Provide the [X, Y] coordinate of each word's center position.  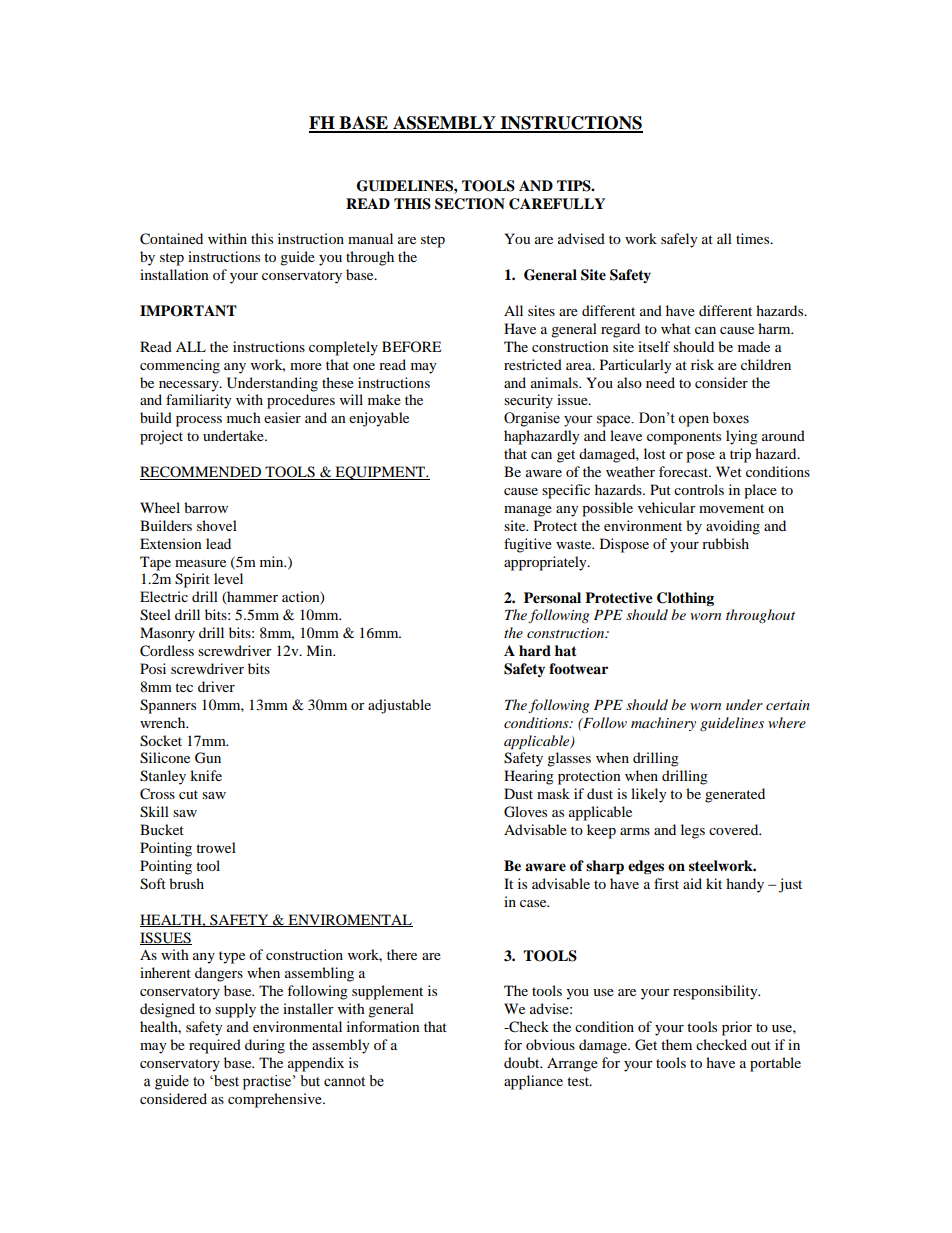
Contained [171, 239]
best [225, 1081]
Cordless [167, 651]
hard [535, 650]
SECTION [470, 204]
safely [679, 240]
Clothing [685, 599]
